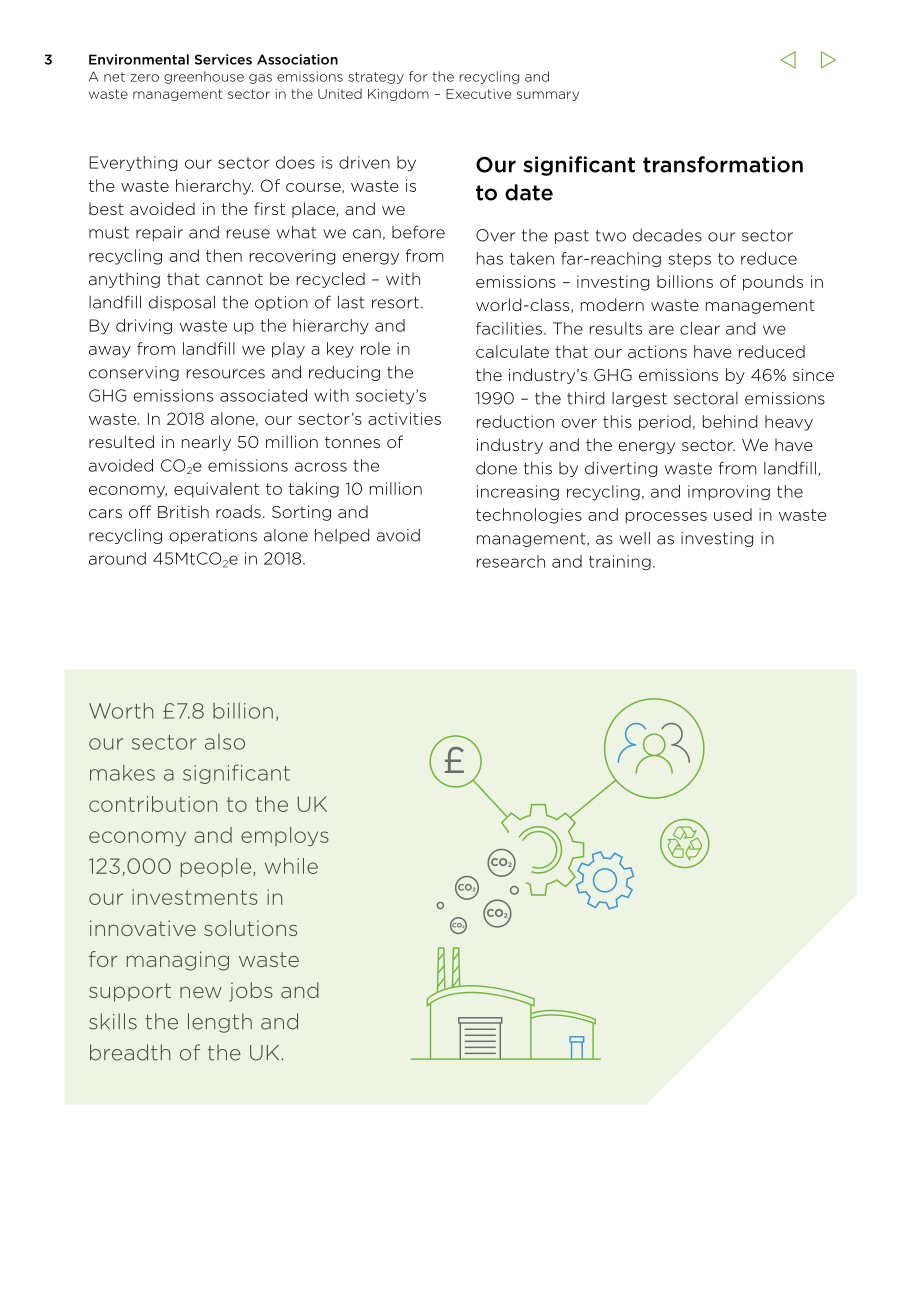 The width and height of the page is (924, 1308). I want to click on operations, so click(213, 536).
